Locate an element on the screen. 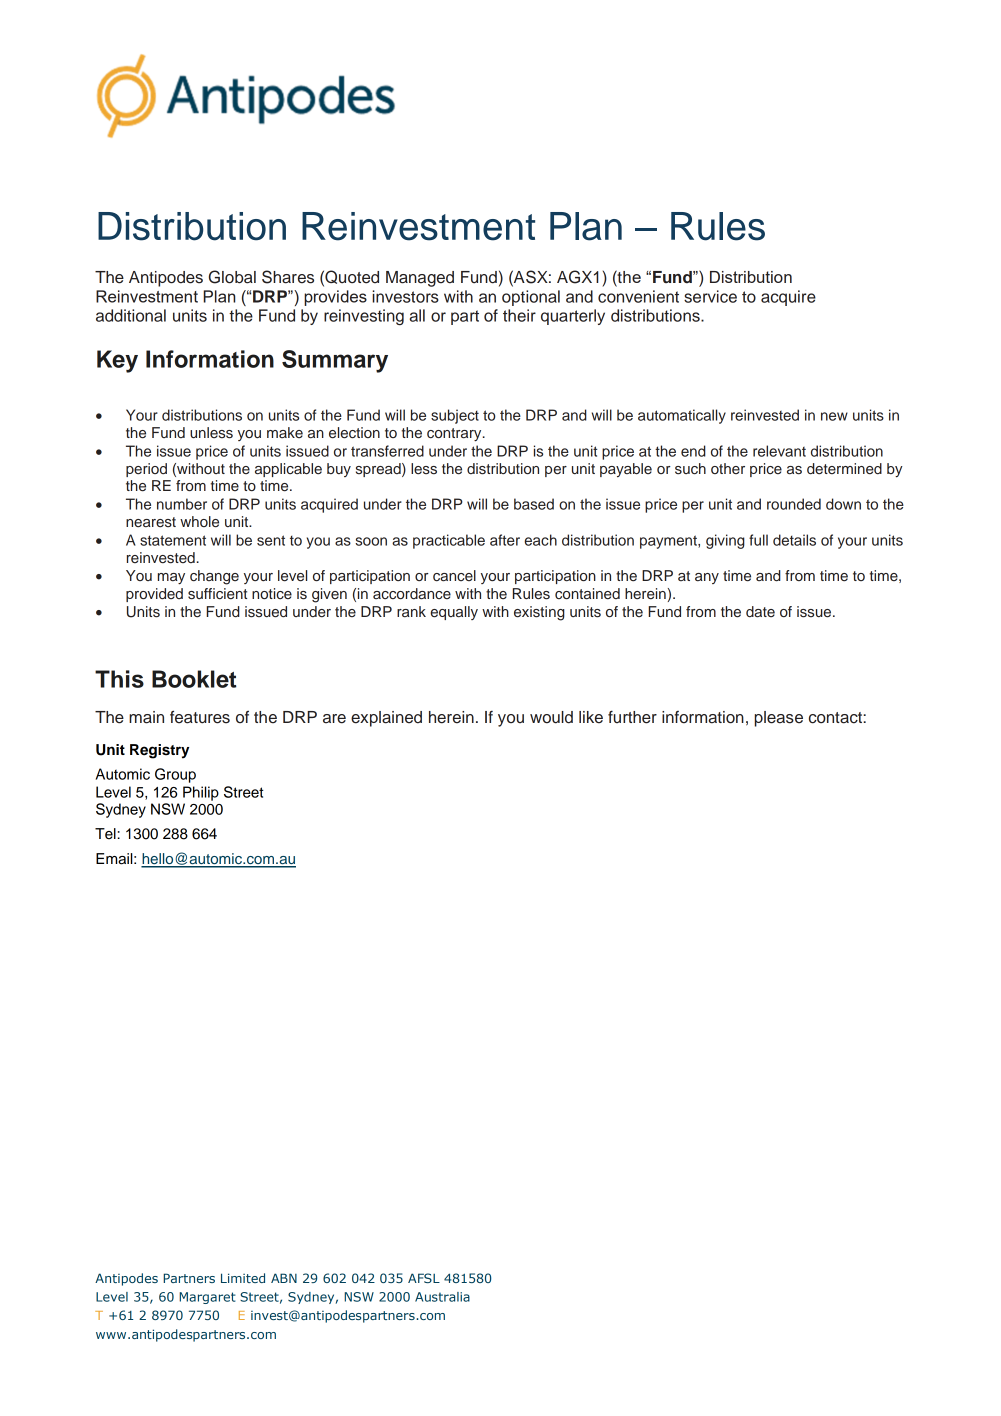 This screenshot has height=1416, width=1001. Margaret is located at coordinates (207, 1298).
